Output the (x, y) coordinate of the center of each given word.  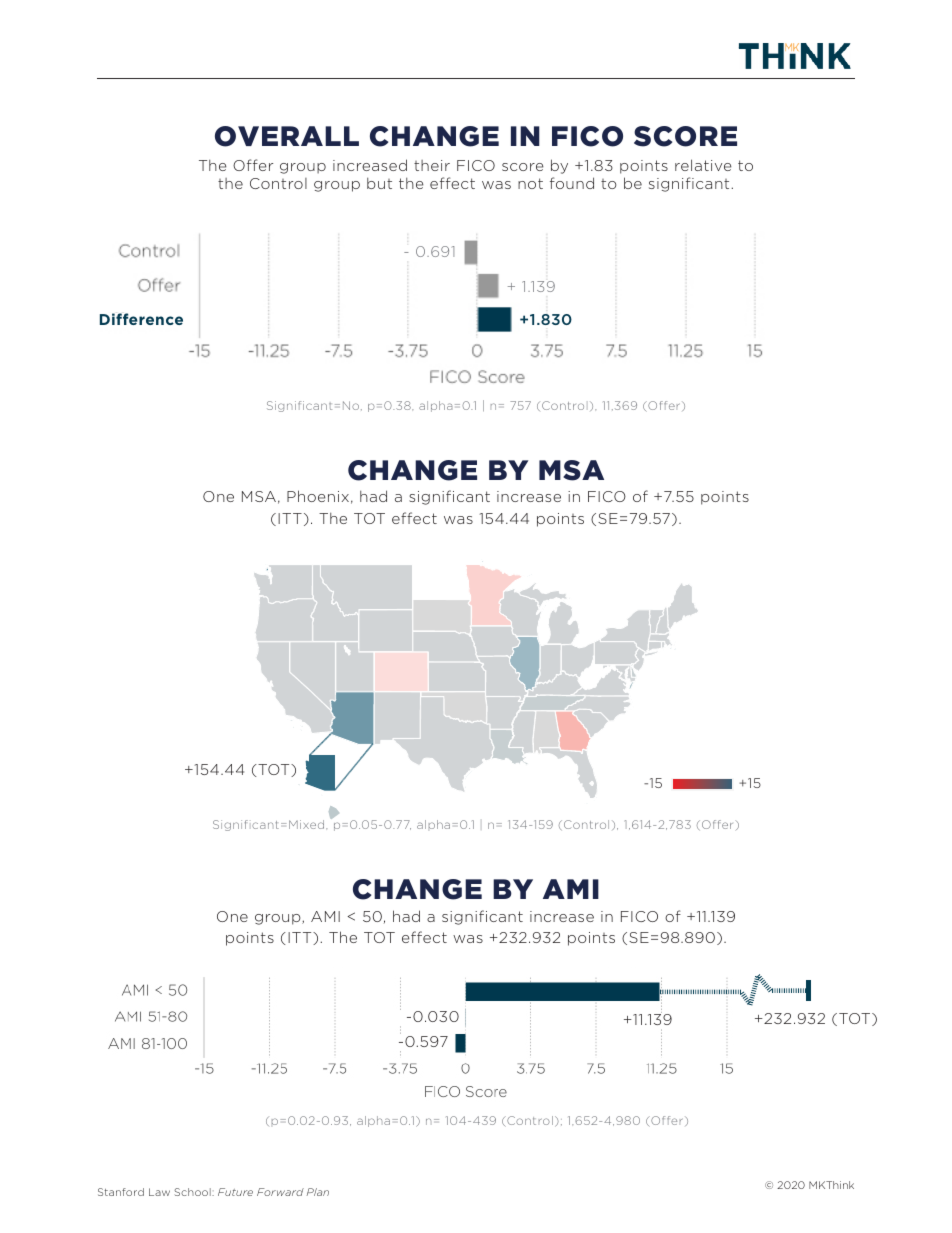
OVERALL (287, 136)
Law (159, 1192)
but (379, 183)
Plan (318, 1192)
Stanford (121, 1192)
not (530, 183)
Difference (141, 319)
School (193, 1192)
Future (235, 1192)
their (432, 165)
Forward (280, 1192)
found (572, 183)
